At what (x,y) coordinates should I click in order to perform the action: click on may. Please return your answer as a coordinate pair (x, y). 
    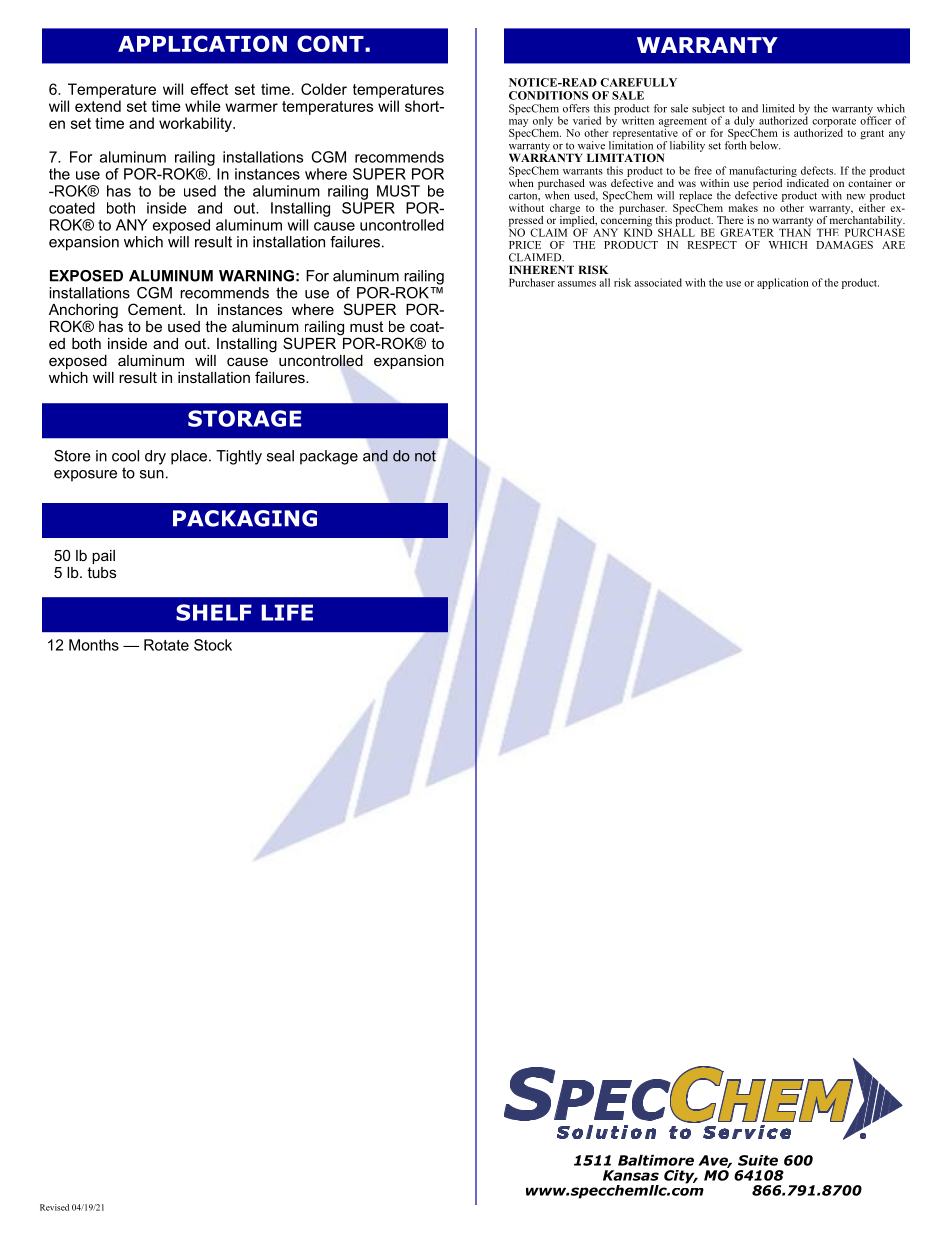
    Looking at the image, I should click on (518, 123).
